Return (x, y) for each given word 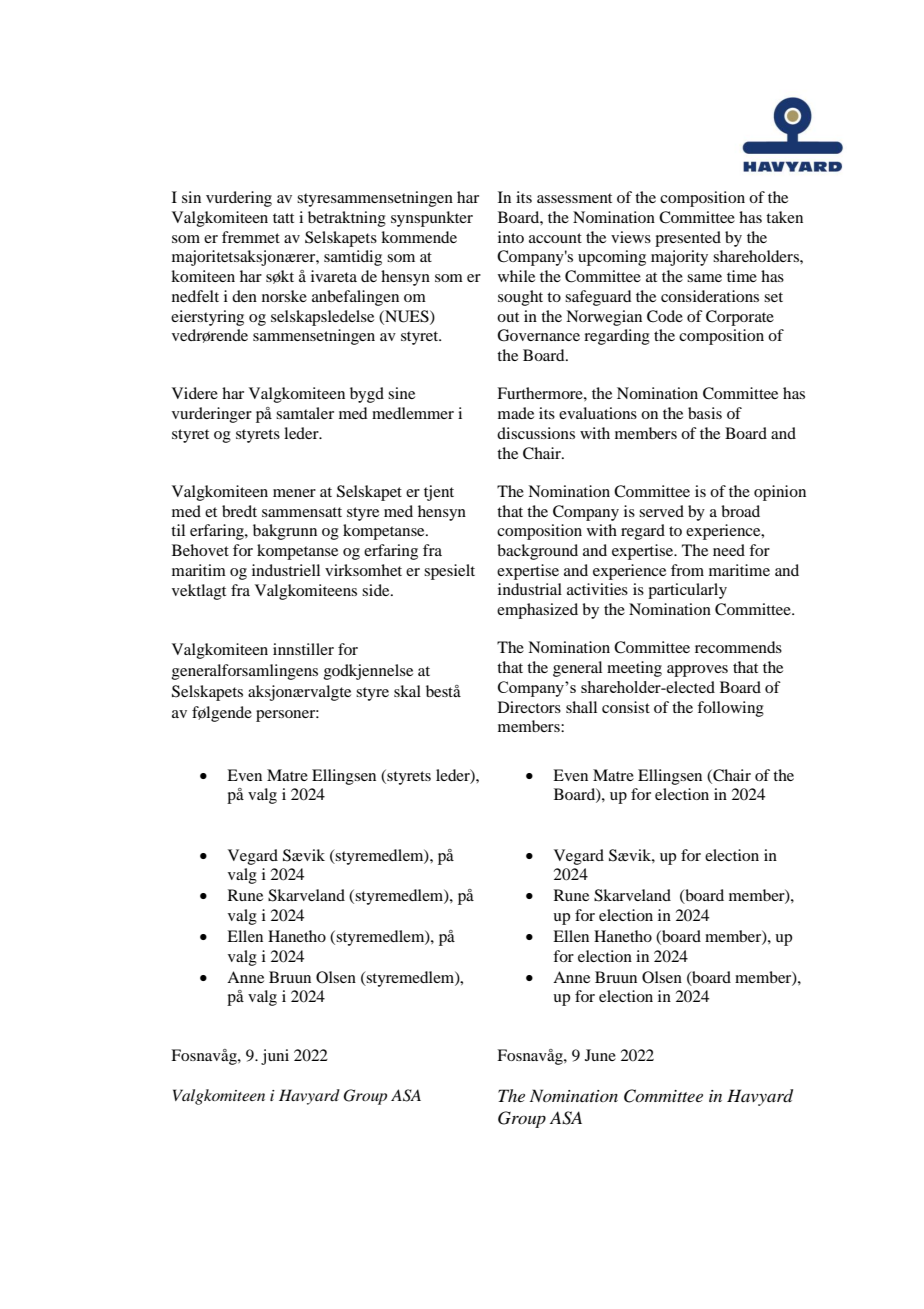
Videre (195, 393)
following (730, 709)
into (511, 237)
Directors (529, 707)
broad (740, 511)
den (244, 296)
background (537, 552)
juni (275, 1057)
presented (688, 239)
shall (581, 707)
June (600, 1055)
